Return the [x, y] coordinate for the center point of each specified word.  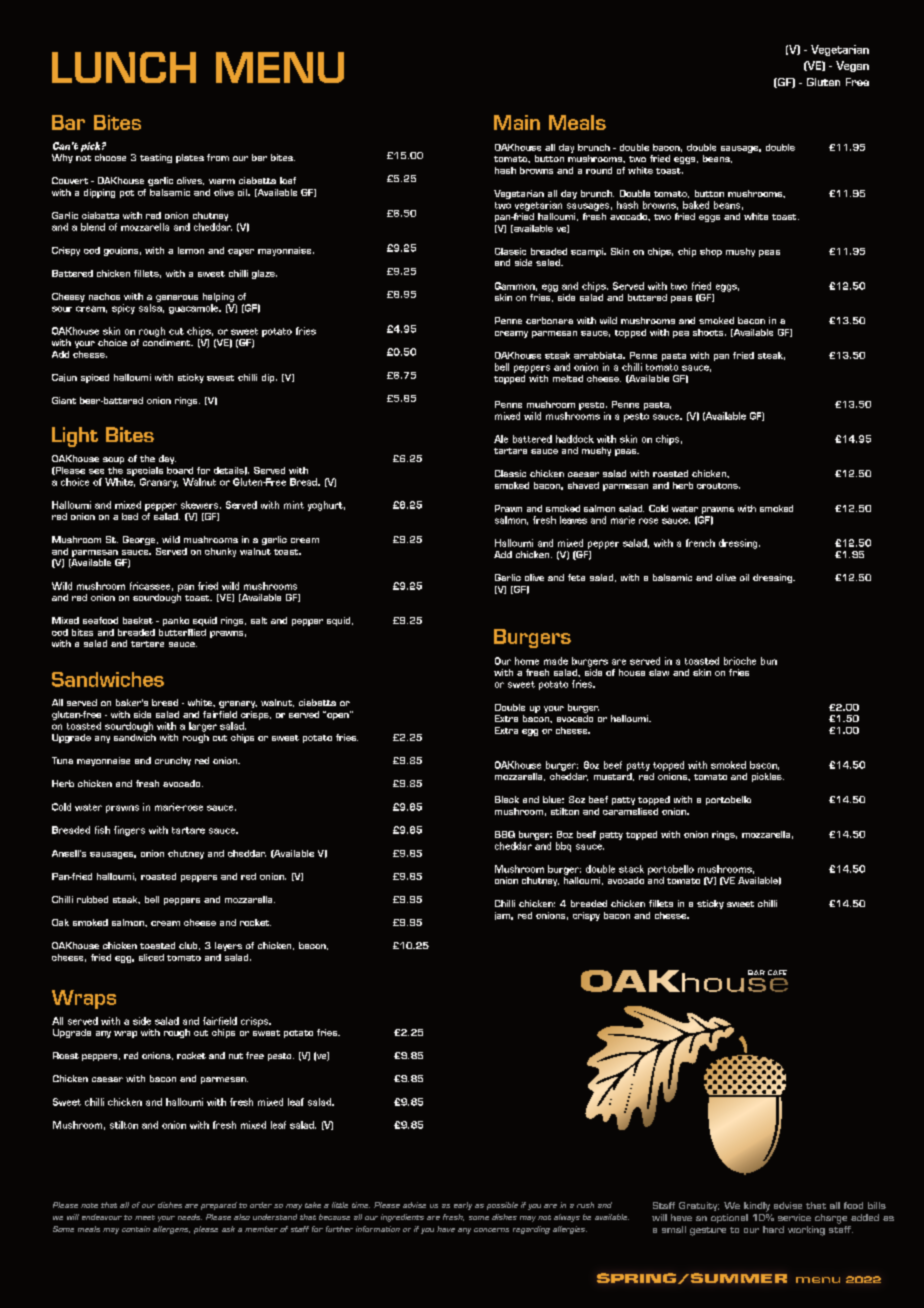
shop [711, 252]
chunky [220, 552]
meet [145, 1217]
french [700, 543]
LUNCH [124, 67]
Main [517, 122]
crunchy [173, 761]
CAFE [777, 972]
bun [769, 661]
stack [631, 869]
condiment [168, 342]
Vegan [852, 66]
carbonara [549, 320]
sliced [151, 957]
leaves [573, 520]
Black [507, 799]
